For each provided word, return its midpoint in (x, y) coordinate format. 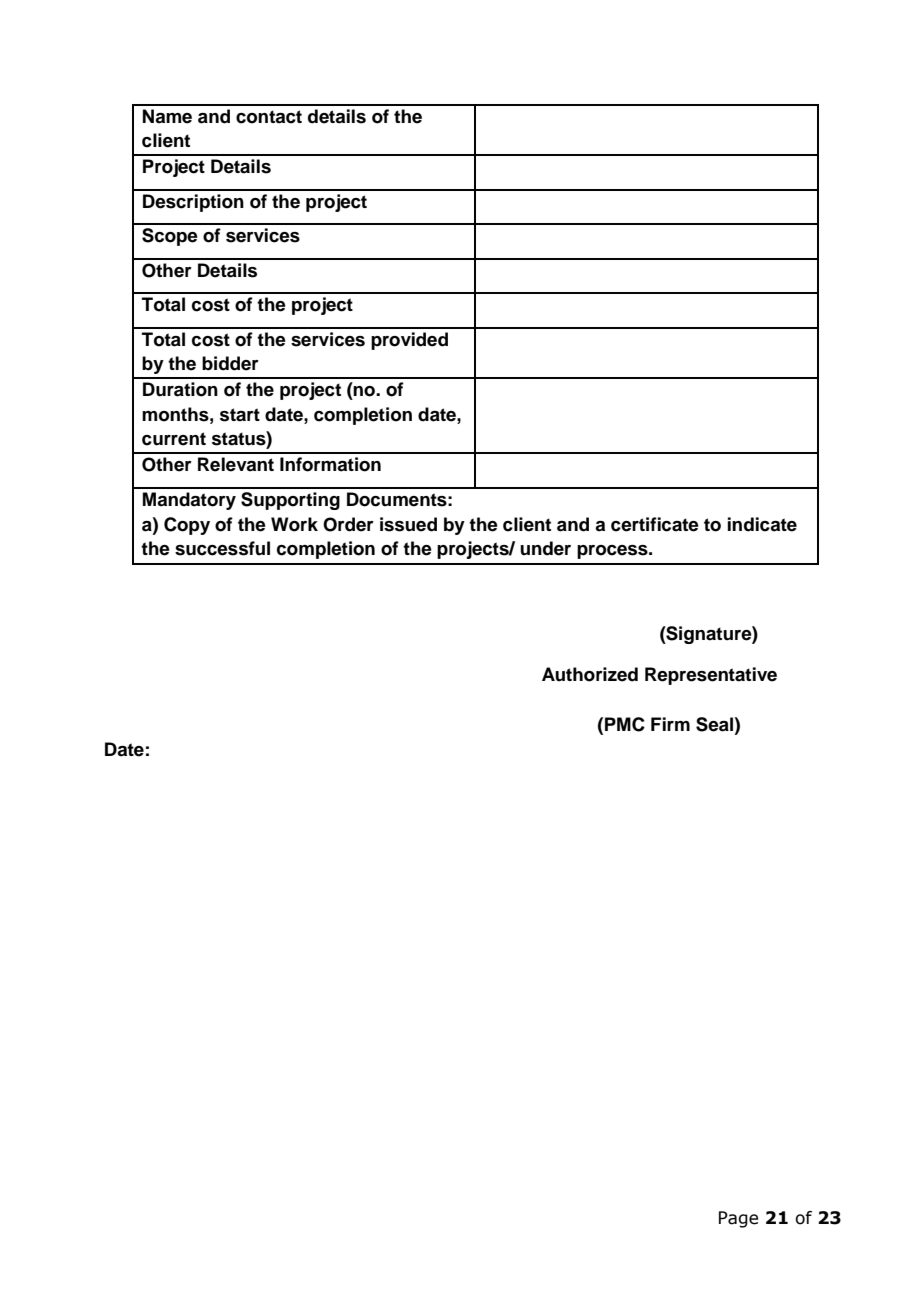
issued (408, 524)
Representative (711, 676)
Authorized (590, 674)
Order (348, 524)
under (545, 548)
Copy (187, 526)
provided (409, 341)
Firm (670, 724)
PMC (625, 724)
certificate (655, 524)
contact (269, 117)
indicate (762, 524)
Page (738, 1219)
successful (222, 548)
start (240, 415)
